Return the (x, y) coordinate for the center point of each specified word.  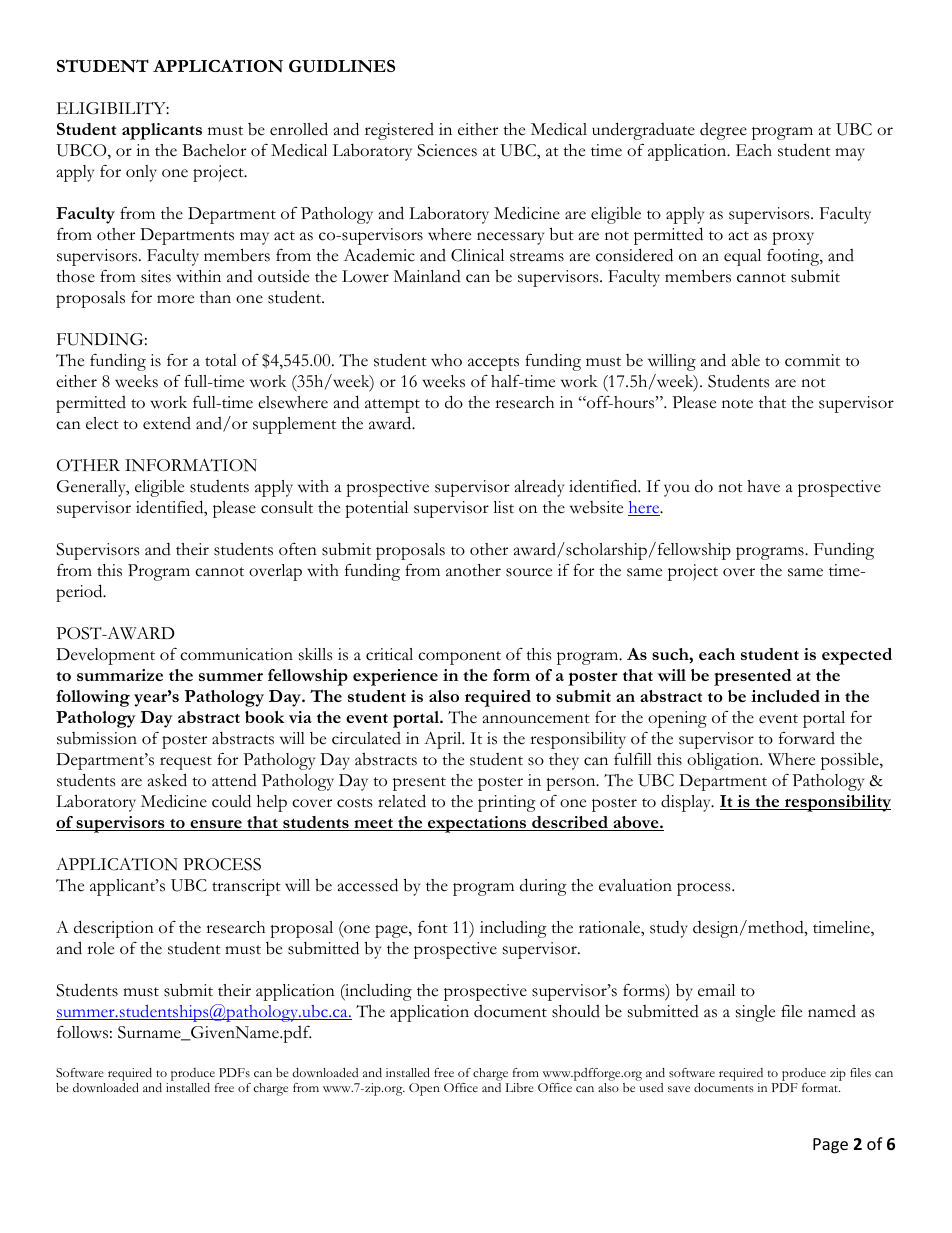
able (746, 360)
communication (236, 654)
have (763, 486)
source (529, 572)
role (100, 948)
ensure (216, 825)
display (687, 803)
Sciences (447, 150)
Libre (519, 1087)
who (446, 360)
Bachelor (214, 150)
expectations (477, 824)
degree (723, 131)
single (755, 1013)
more (175, 299)
